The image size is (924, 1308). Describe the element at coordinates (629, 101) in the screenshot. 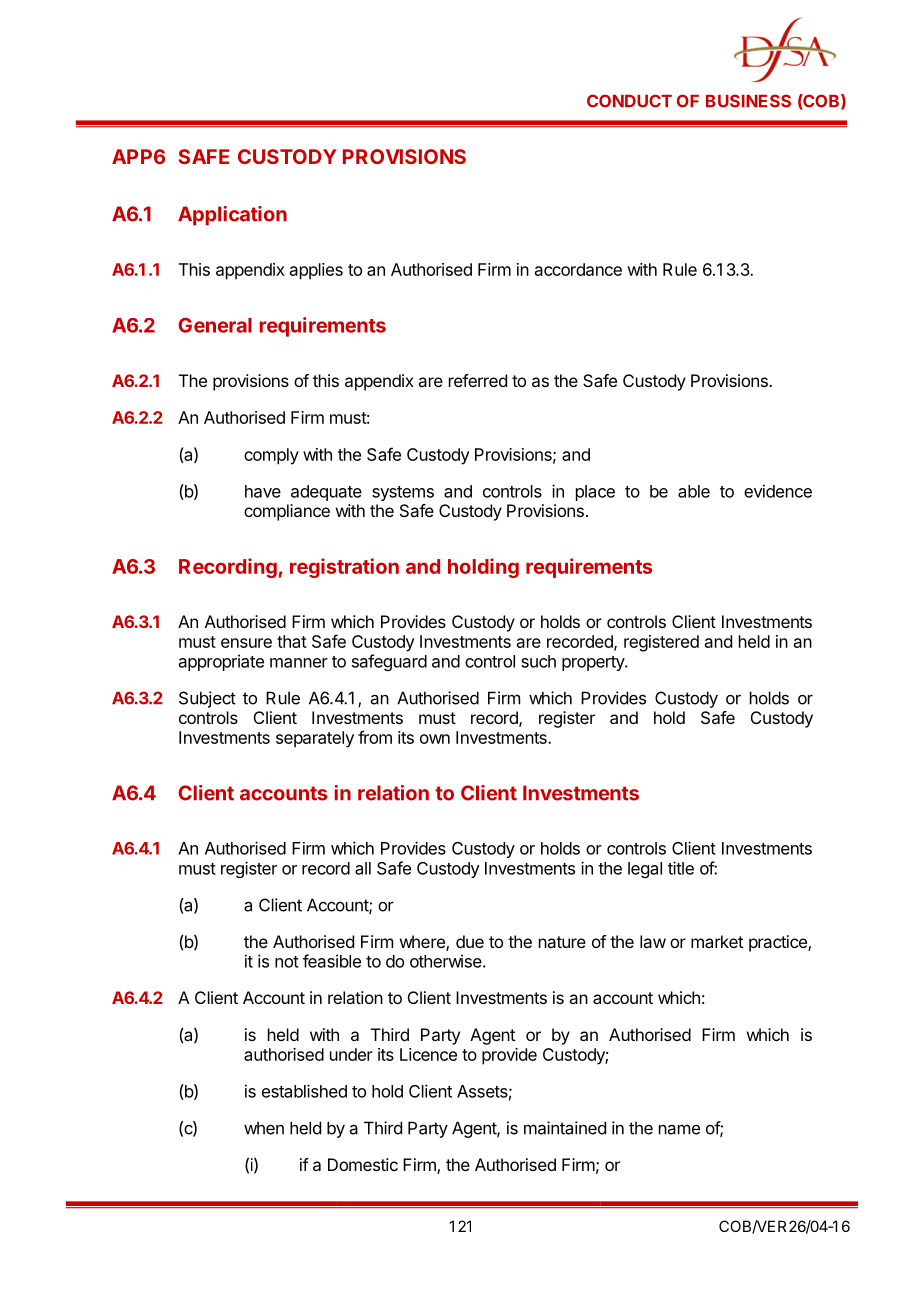

I see `CONDUCT` at that location.
